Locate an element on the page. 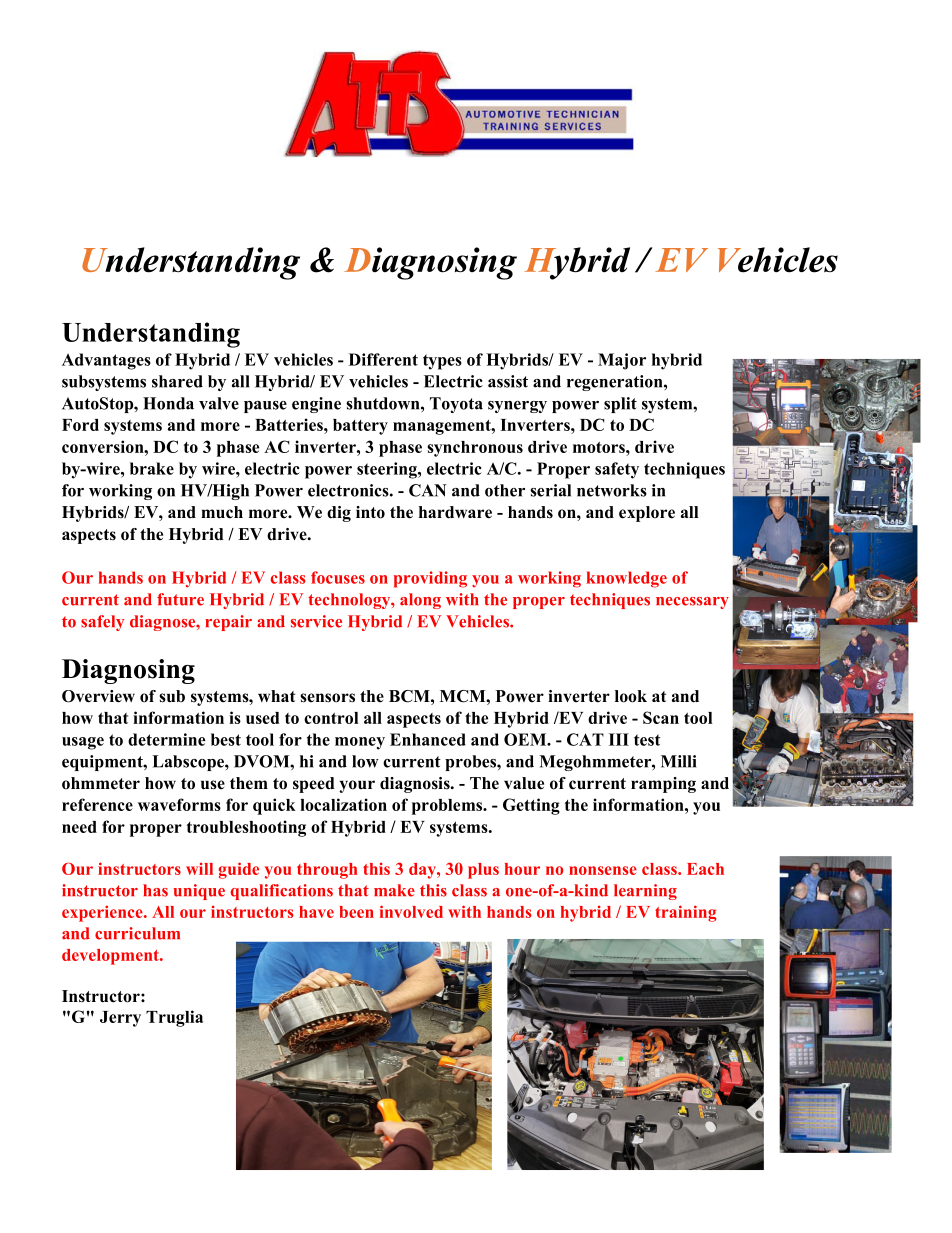 The height and width of the image is (1233, 952). through is located at coordinates (327, 871).
